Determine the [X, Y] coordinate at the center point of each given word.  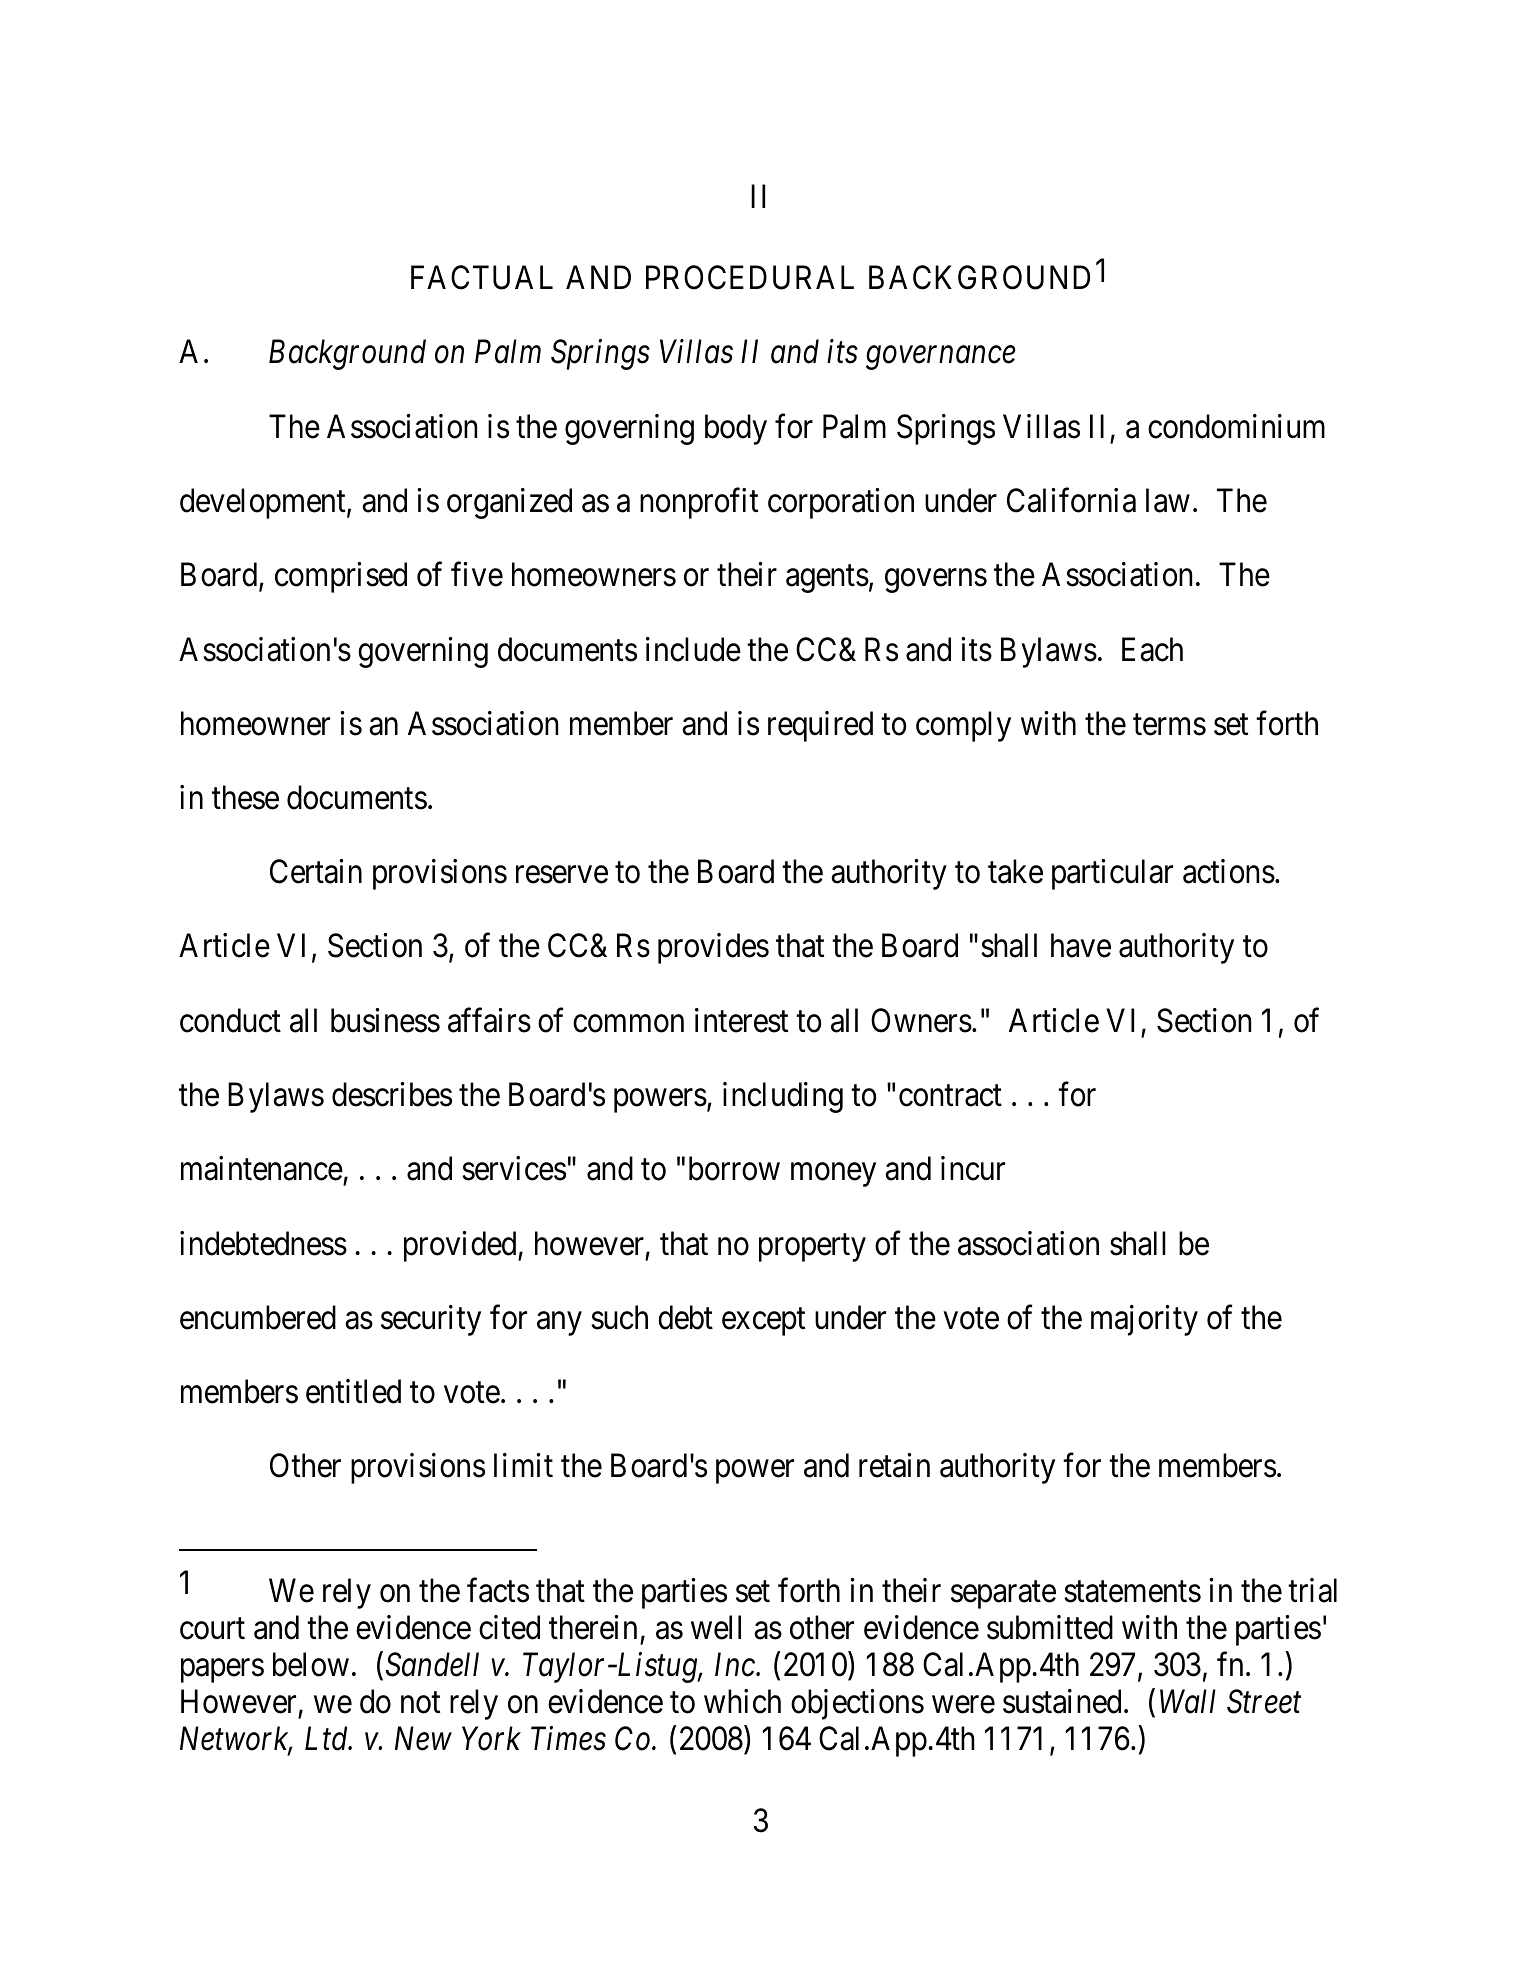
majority [1144, 1320]
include [693, 649]
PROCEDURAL [750, 278]
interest [741, 1020]
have [1081, 946]
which [742, 1701]
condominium [1236, 426]
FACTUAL [482, 278]
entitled [353, 1391]
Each [1152, 649]
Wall [1188, 1701]
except [763, 1322]
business [385, 1020]
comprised [341, 577]
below [311, 1664]
